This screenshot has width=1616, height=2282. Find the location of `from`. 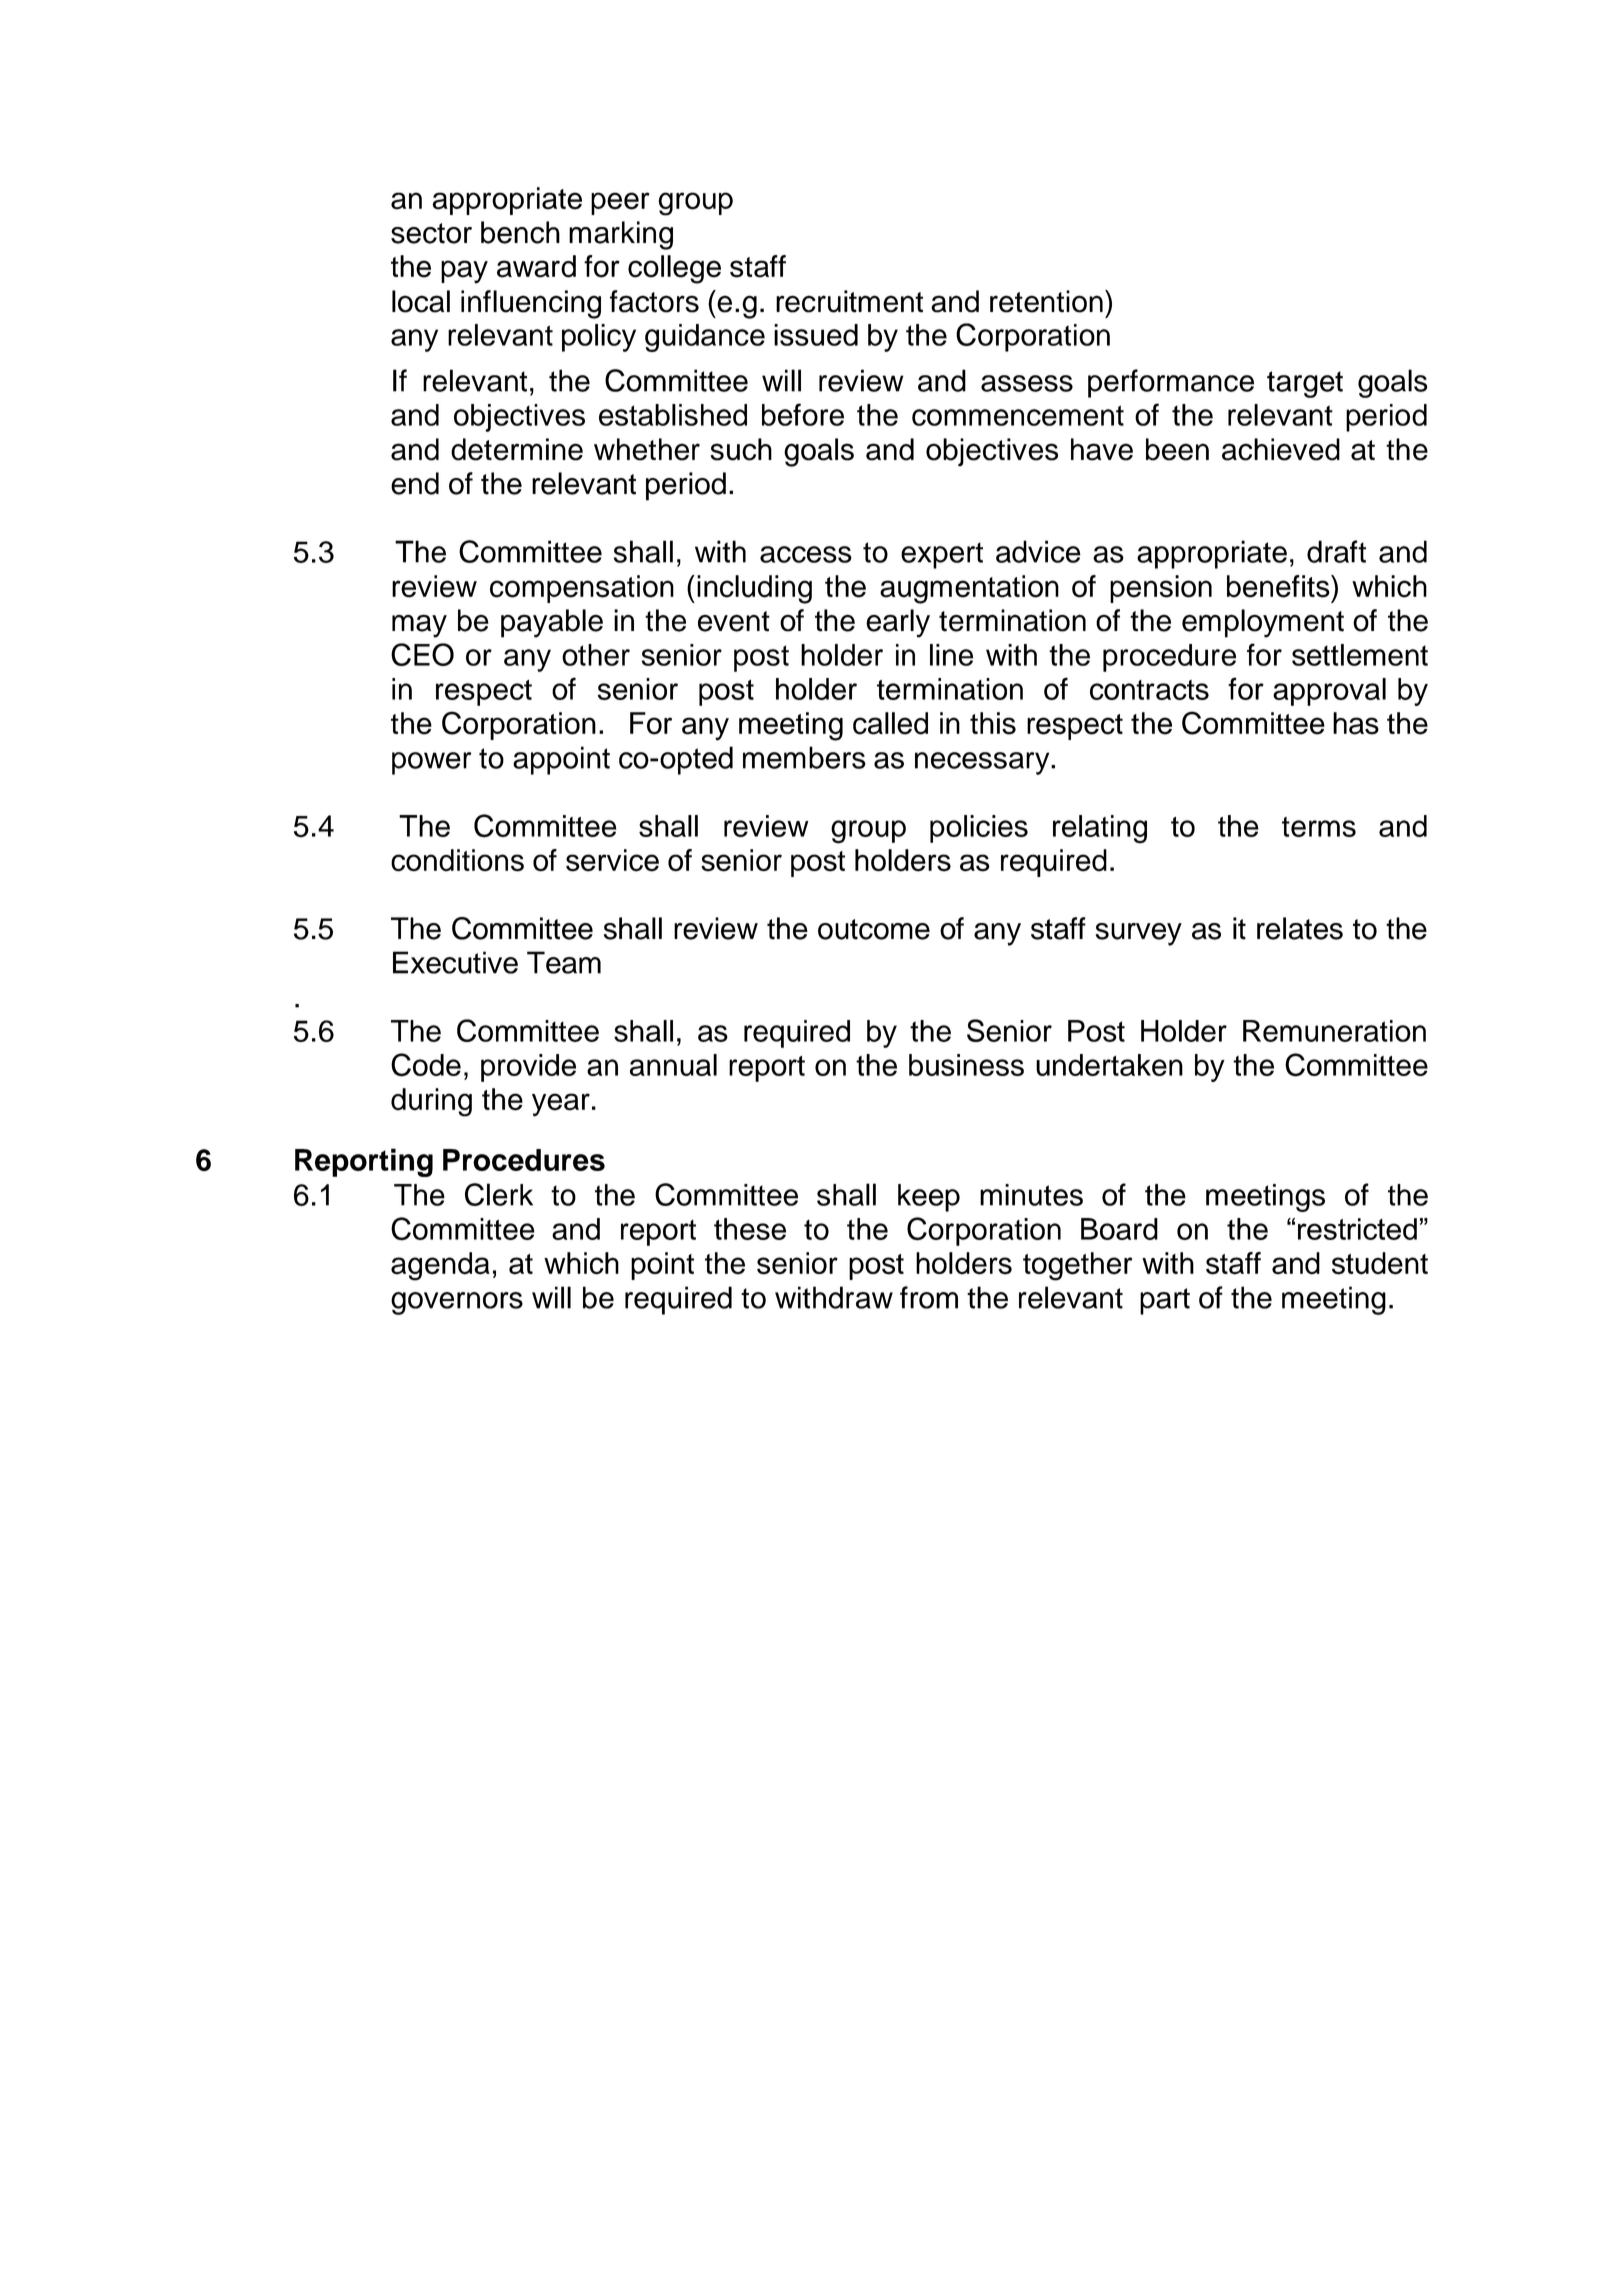

from is located at coordinates (929, 1297).
